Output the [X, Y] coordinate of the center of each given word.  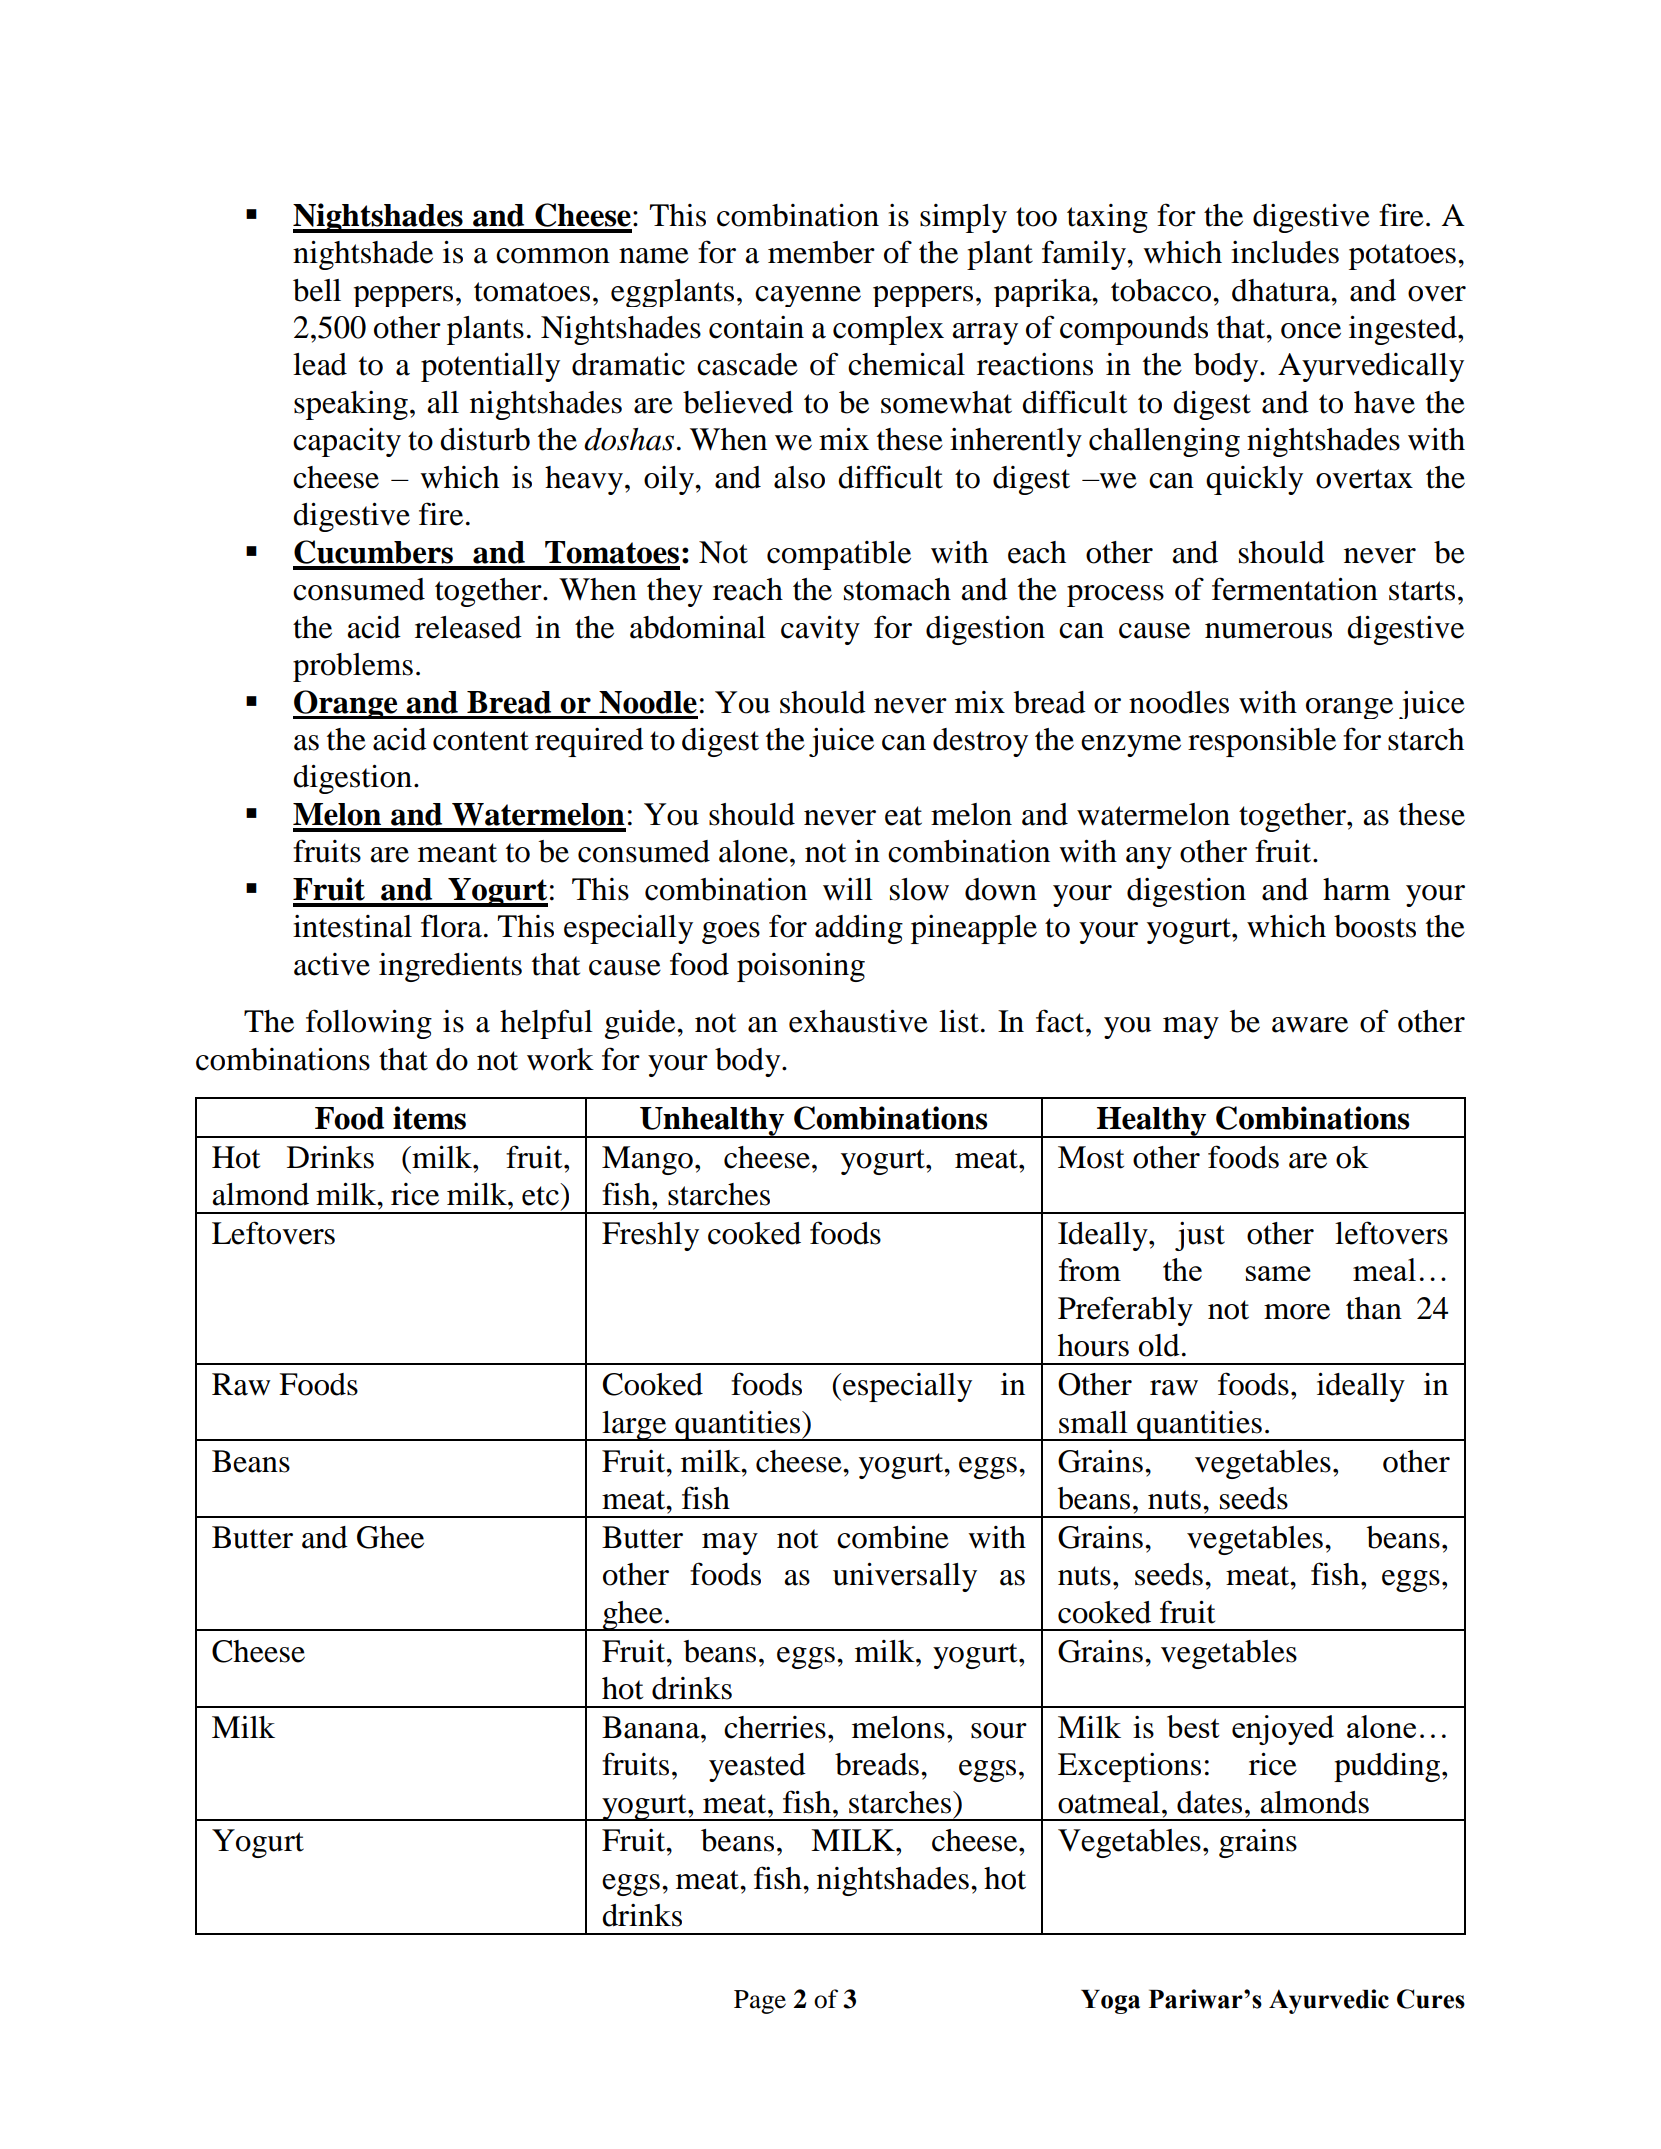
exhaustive [858, 1021]
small [1093, 1422]
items [429, 1118]
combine [893, 1537]
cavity [820, 630]
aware [1310, 1025]
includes [1285, 252]
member [821, 252]
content [481, 741]
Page [760, 2002]
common [553, 256]
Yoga [1110, 2002]
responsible [1262, 742]
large [634, 1426]
